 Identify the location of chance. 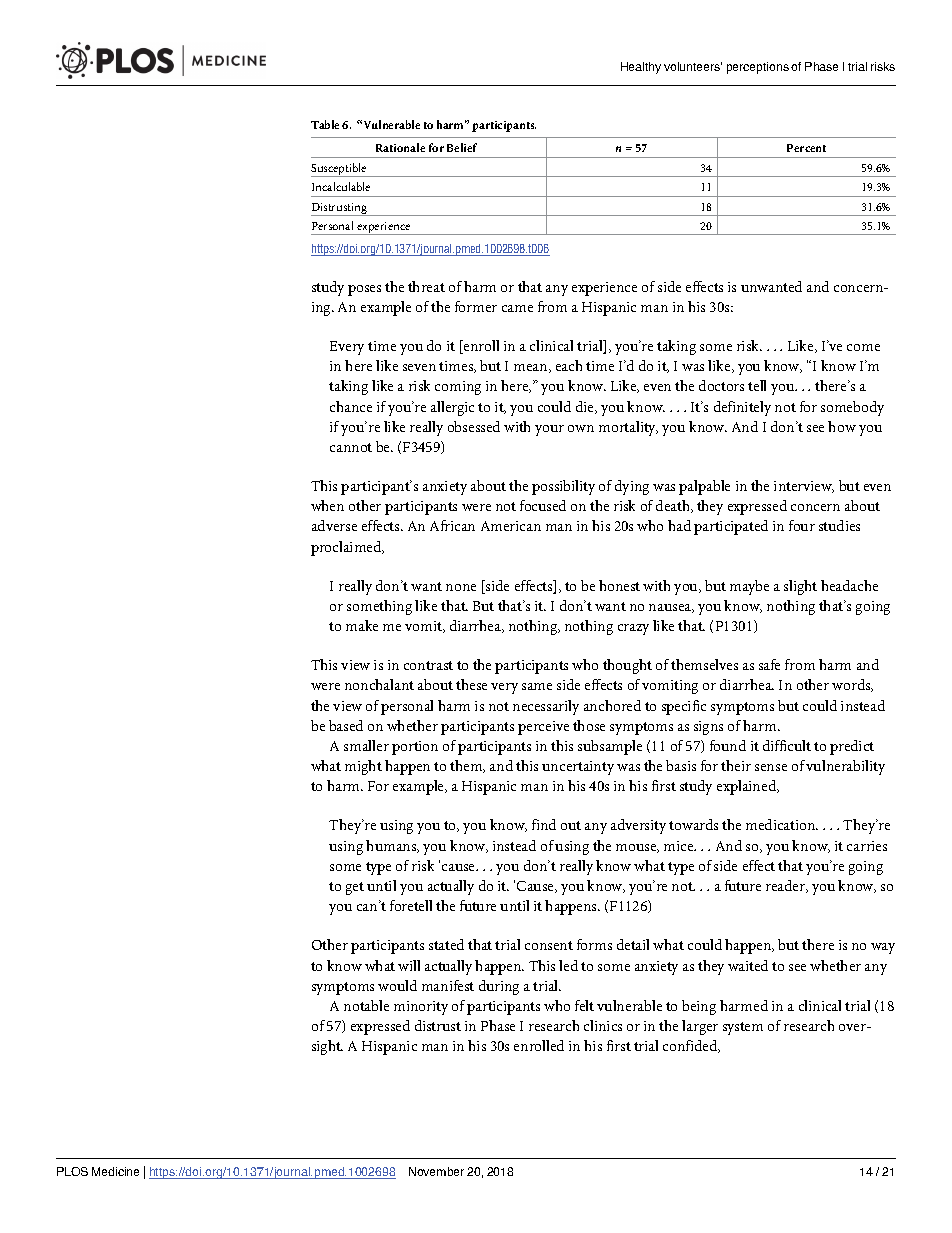
(351, 406).
